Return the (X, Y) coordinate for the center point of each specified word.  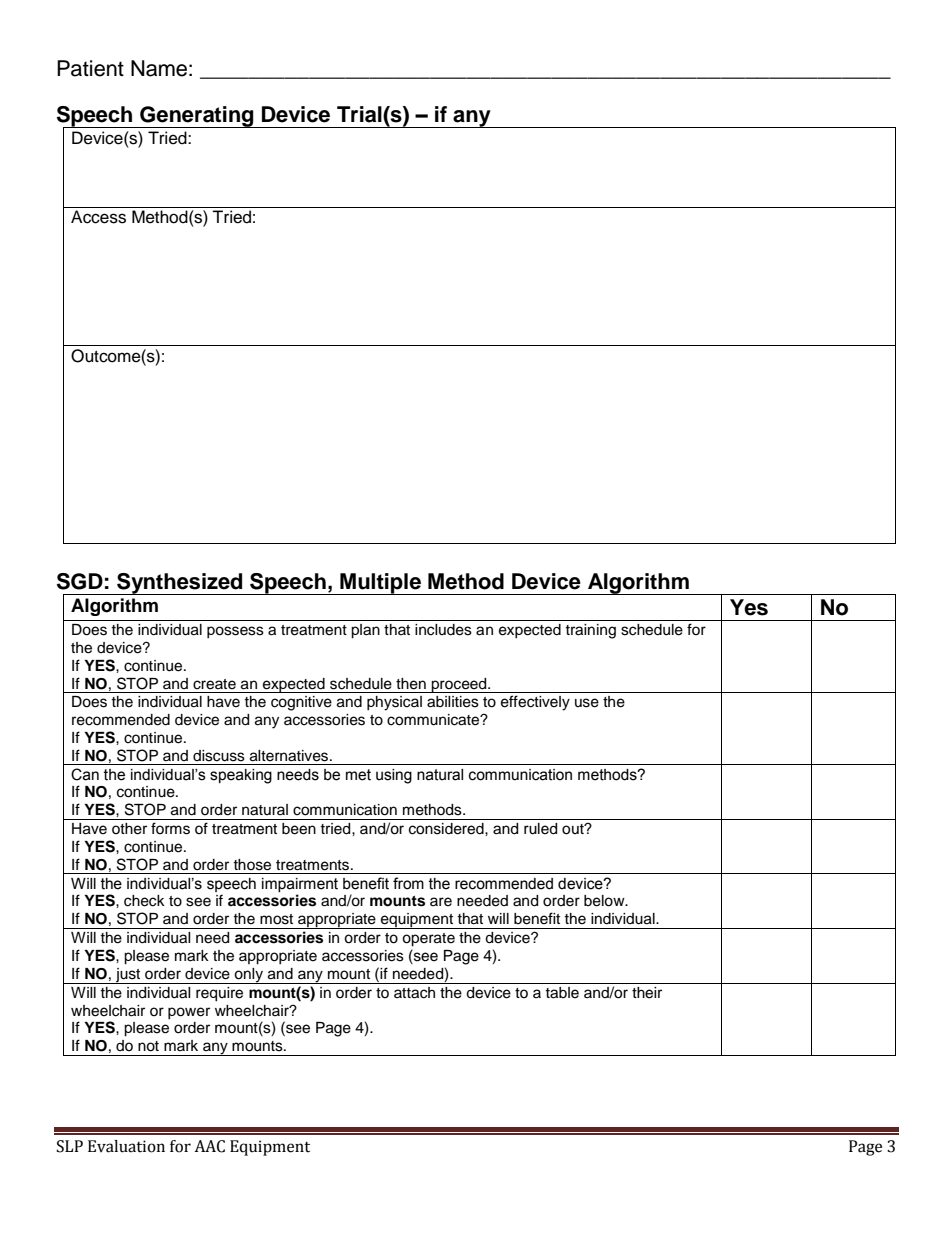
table (562, 993)
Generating (197, 117)
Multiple (380, 584)
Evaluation (126, 1146)
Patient (90, 68)
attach (414, 993)
